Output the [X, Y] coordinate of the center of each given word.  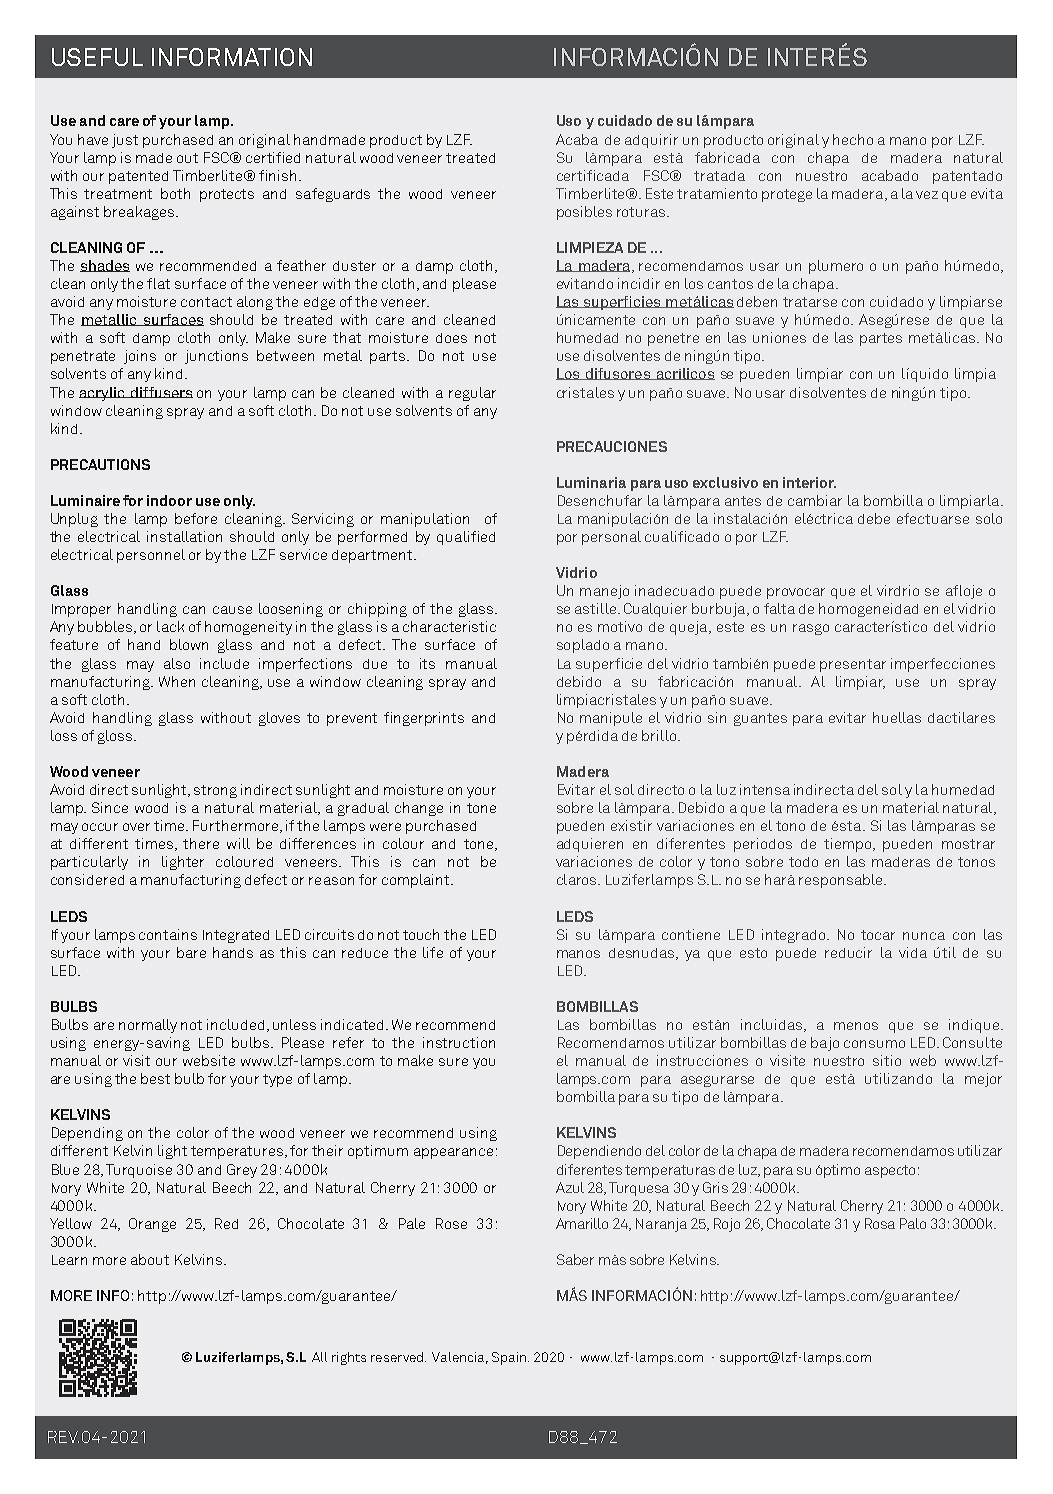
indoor [169, 500]
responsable [842, 881]
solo [989, 518]
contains [168, 934]
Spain [510, 1358]
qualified [466, 538]
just [125, 141]
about [150, 1259]
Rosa [880, 1223]
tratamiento [717, 193]
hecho [853, 139]
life [433, 952]
